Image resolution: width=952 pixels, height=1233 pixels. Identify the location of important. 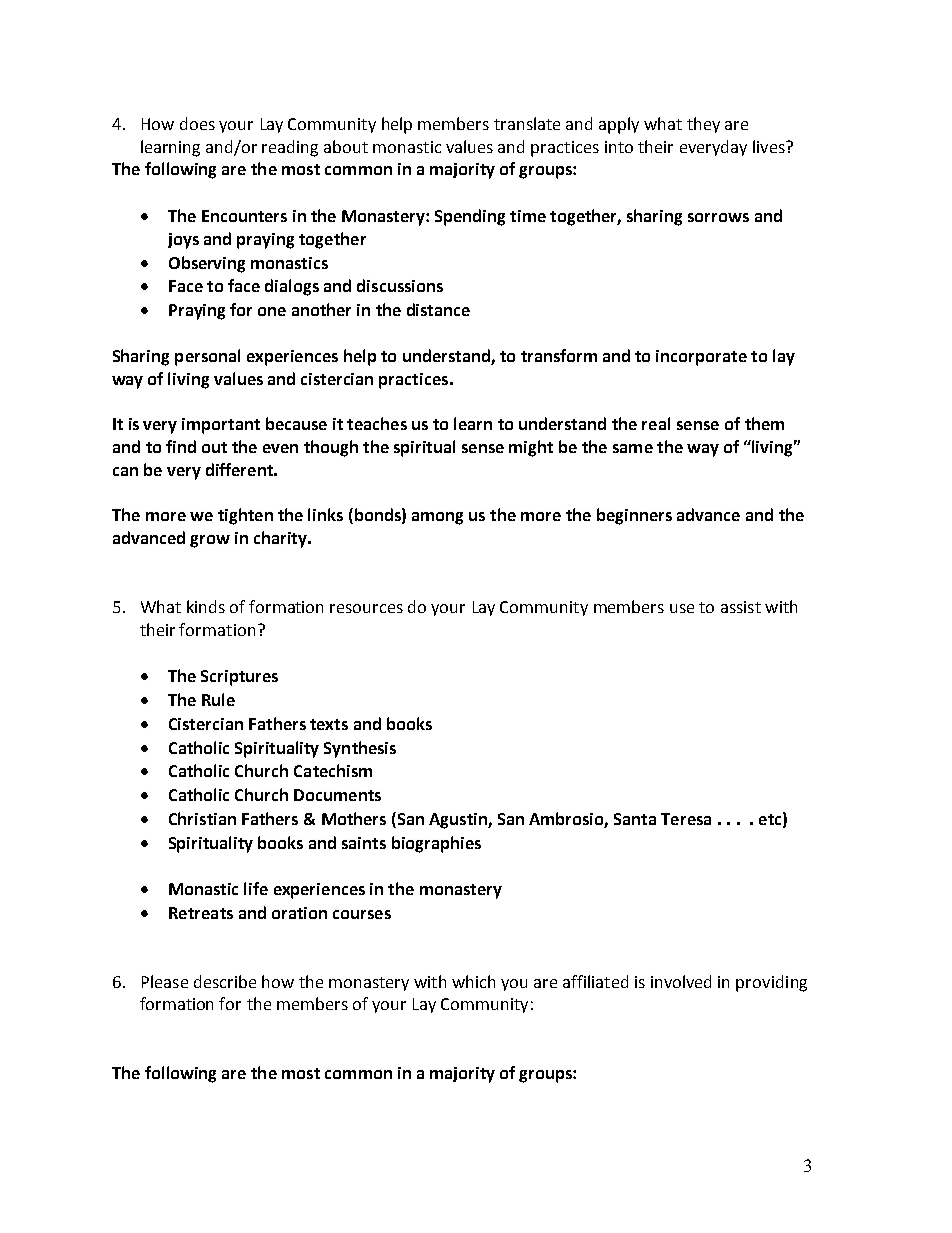
(221, 426).
